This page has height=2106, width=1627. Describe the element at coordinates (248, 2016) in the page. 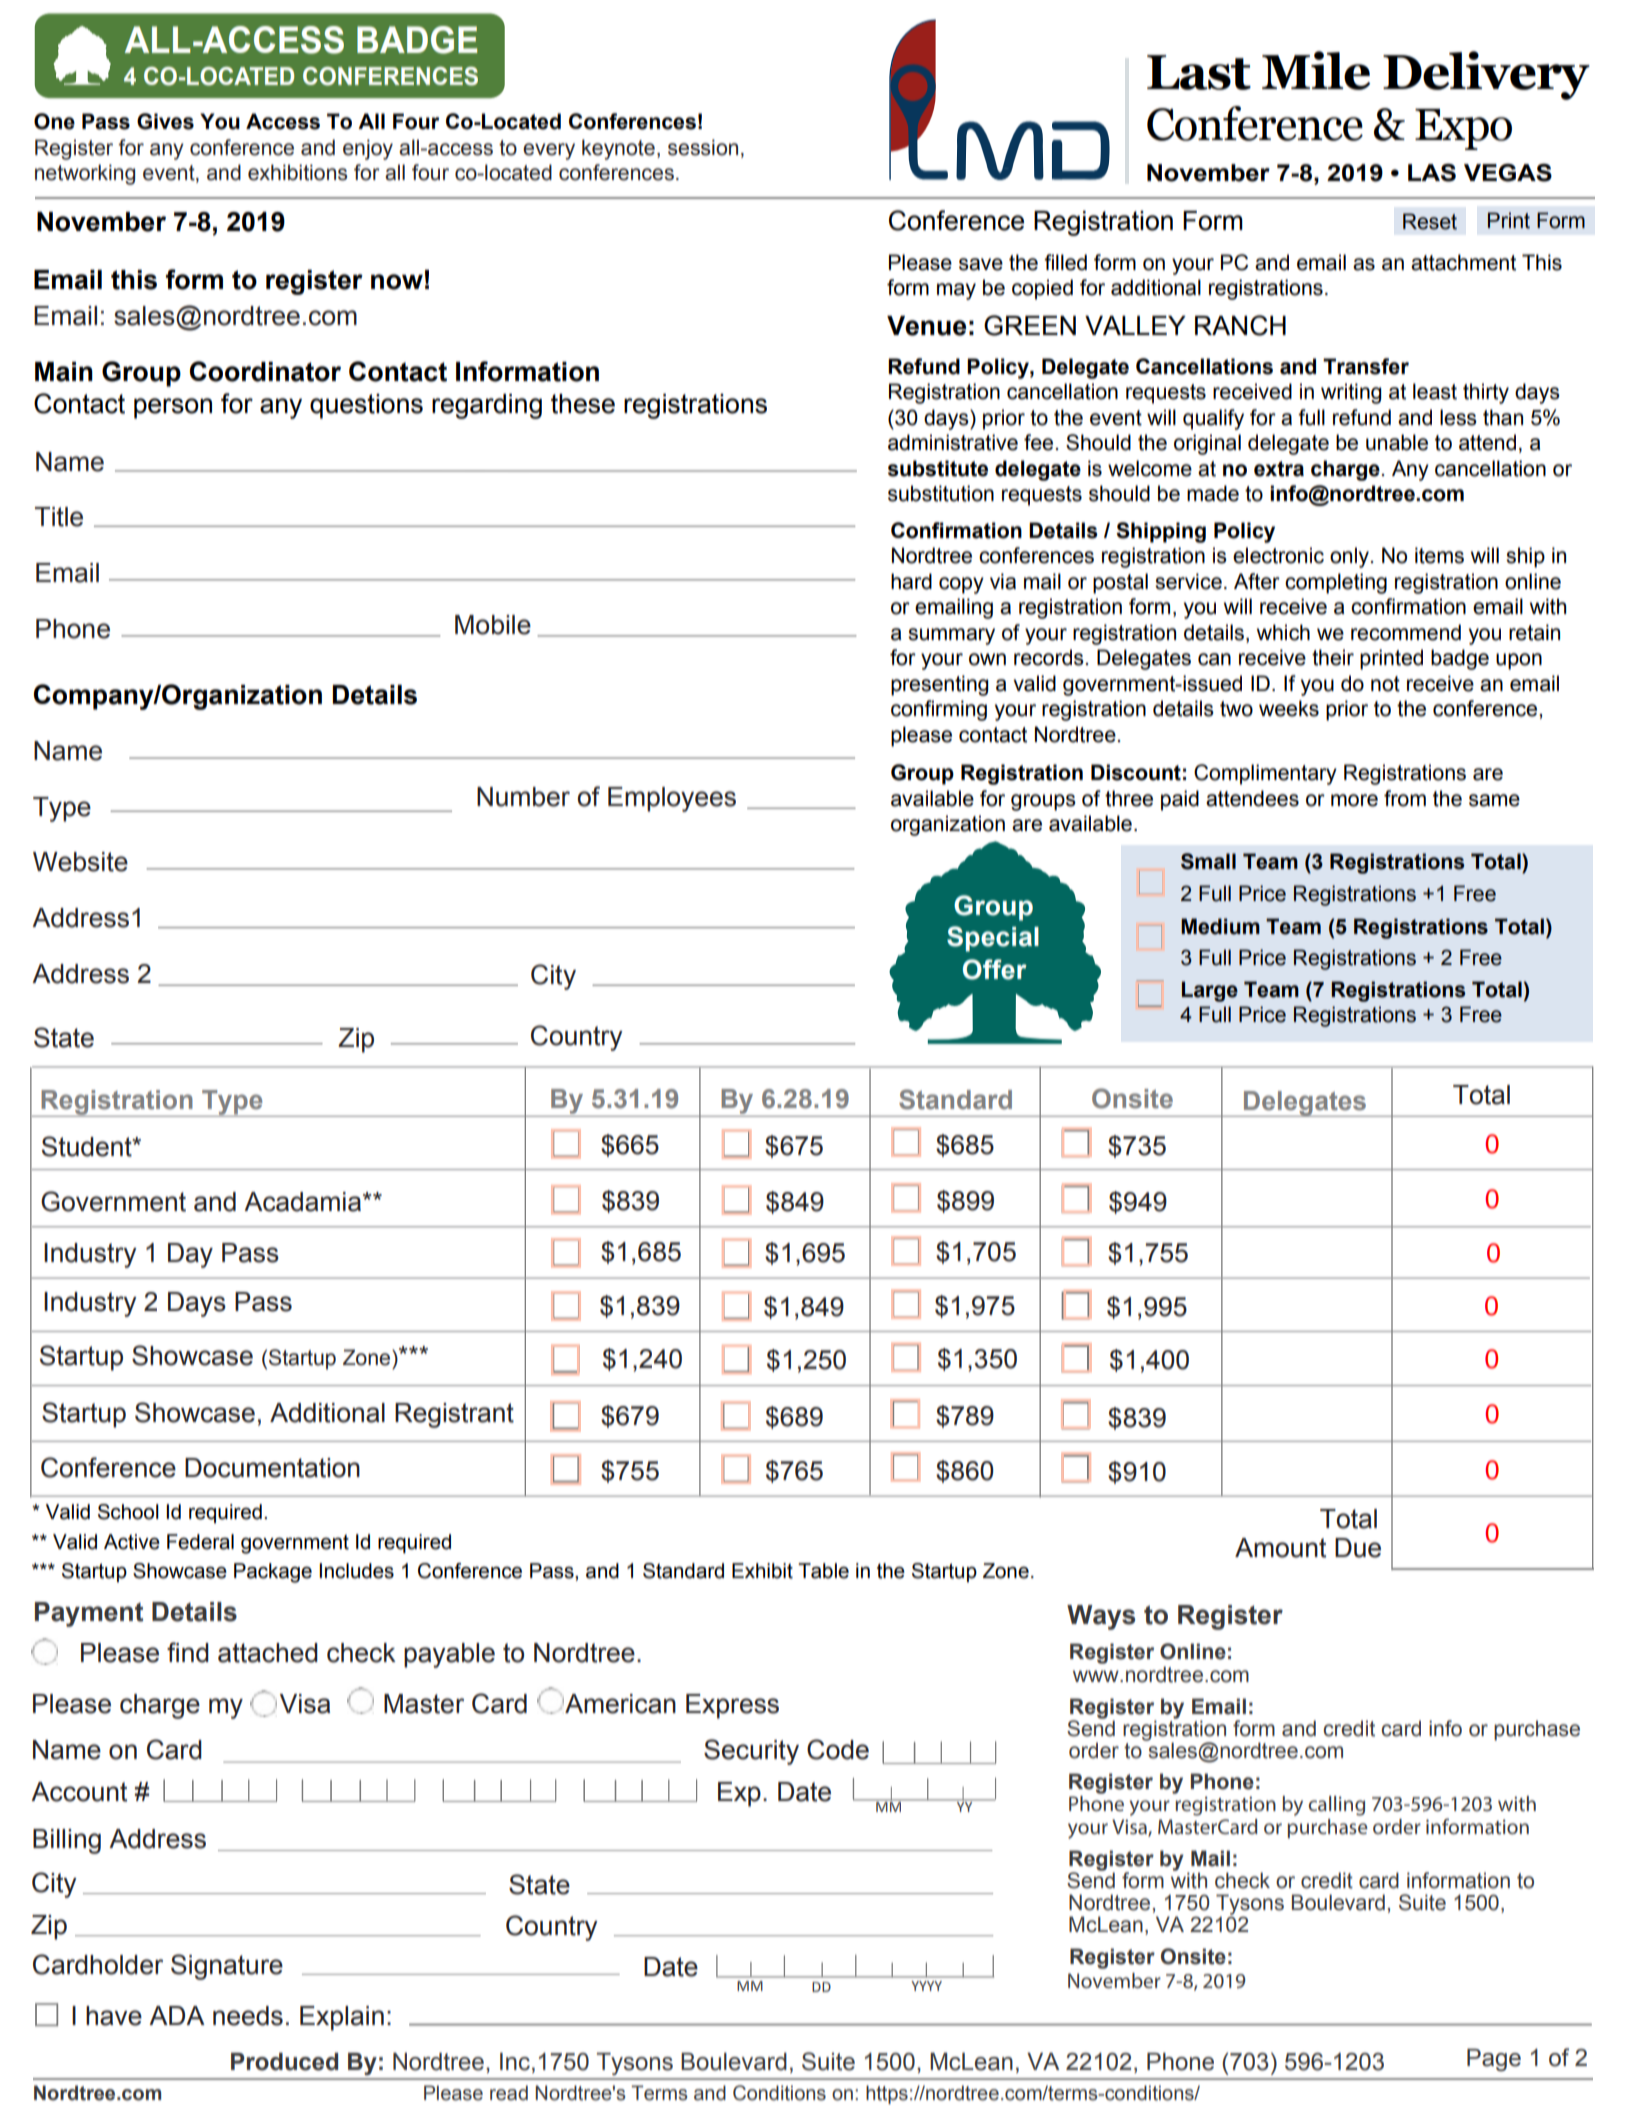

I see `needs` at that location.
